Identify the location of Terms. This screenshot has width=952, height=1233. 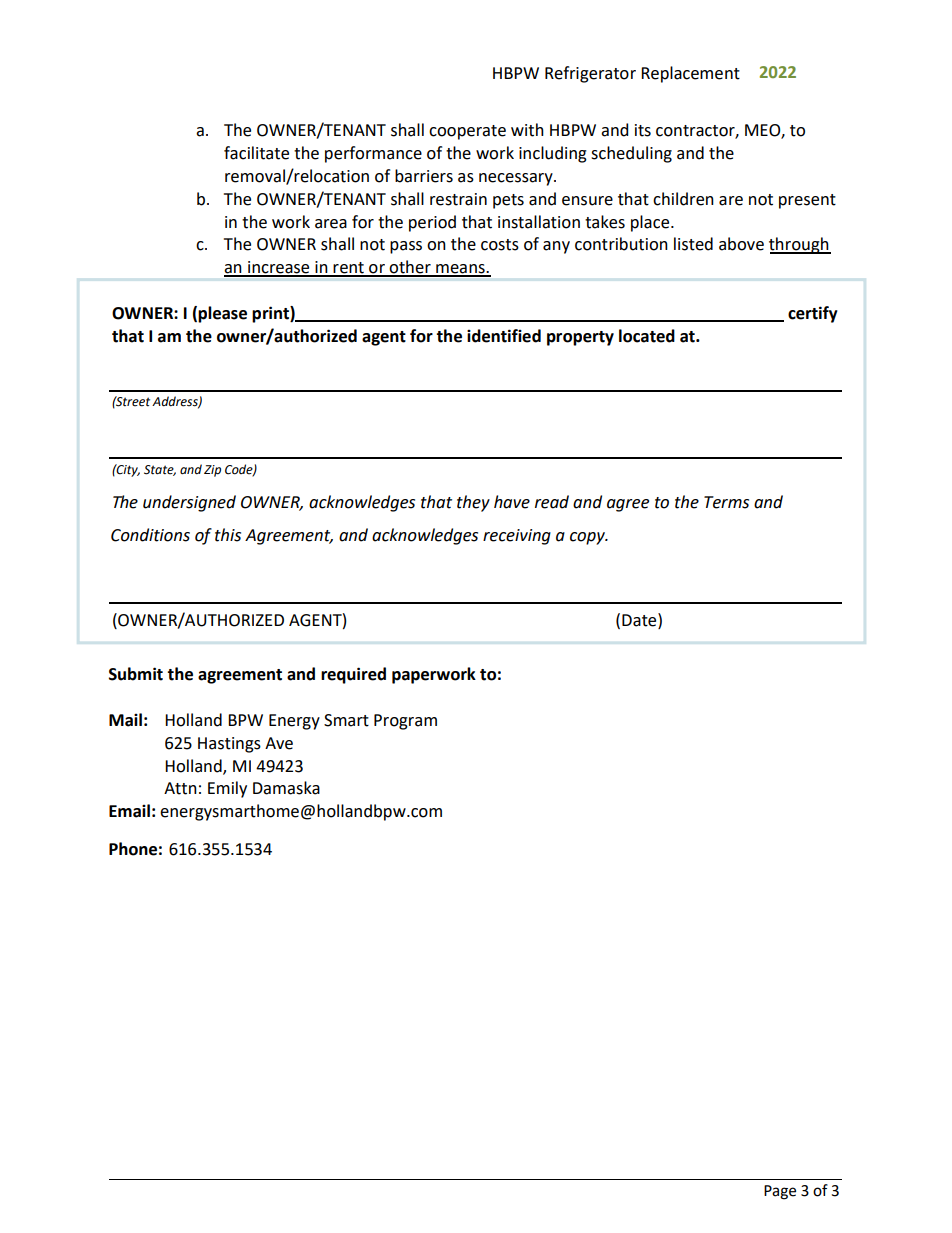
(726, 502).
